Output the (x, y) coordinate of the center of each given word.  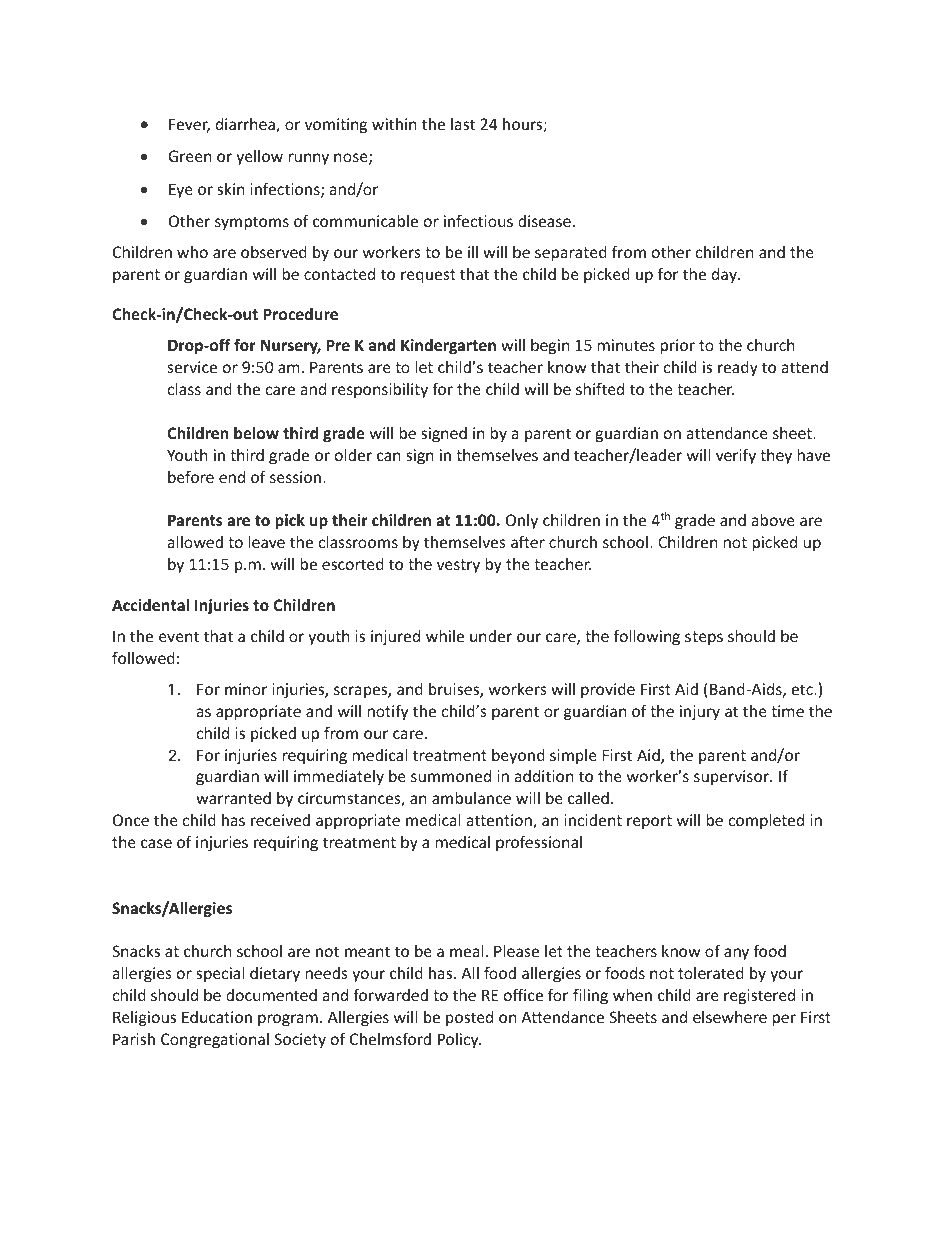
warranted (233, 798)
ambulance (471, 798)
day (725, 275)
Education (217, 1017)
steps (704, 638)
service (192, 367)
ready (738, 368)
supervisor (732, 777)
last (463, 124)
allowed (195, 542)
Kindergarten (448, 346)
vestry (458, 566)
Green (190, 156)
